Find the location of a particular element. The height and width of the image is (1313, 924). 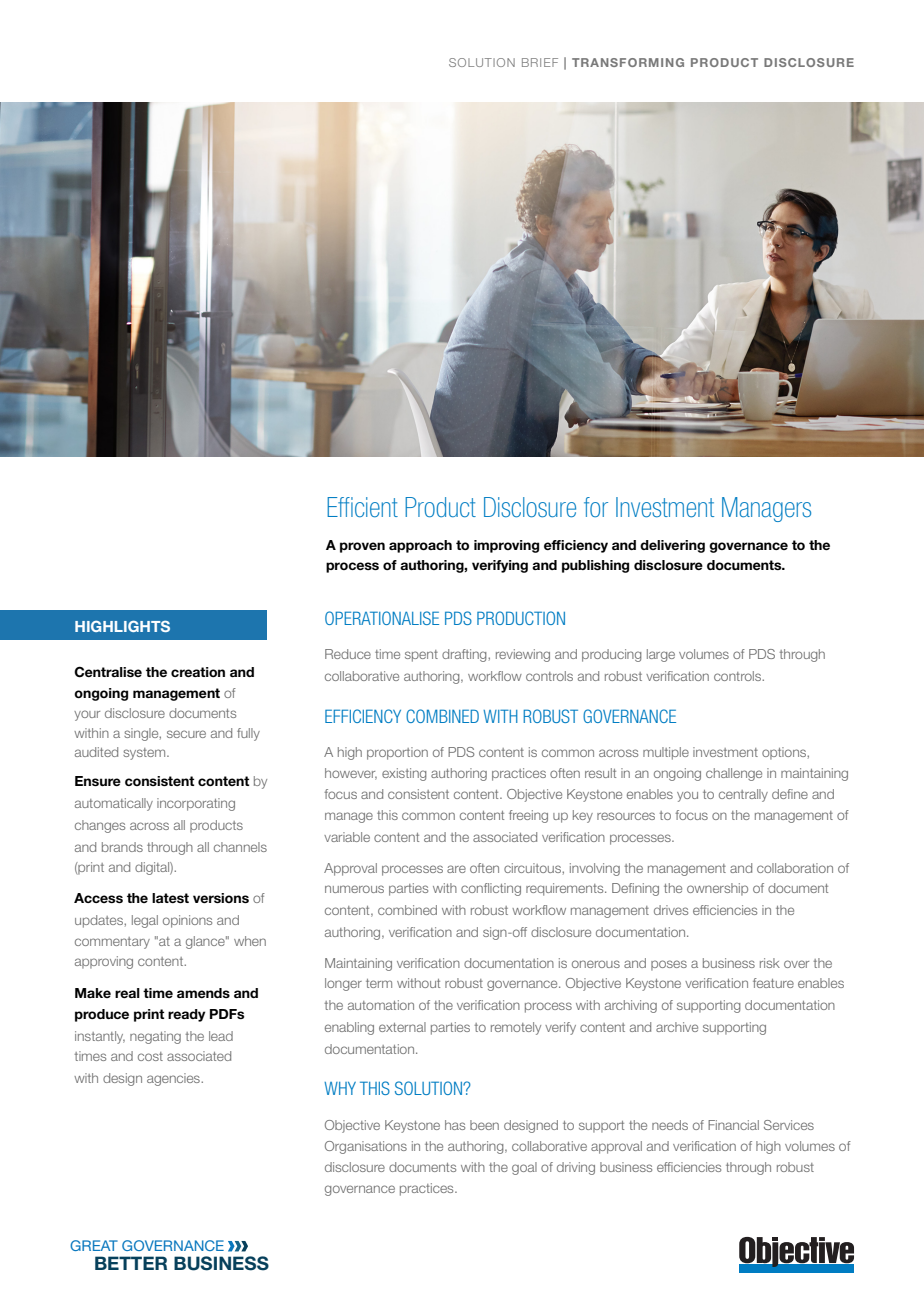

spent is located at coordinates (421, 656).
